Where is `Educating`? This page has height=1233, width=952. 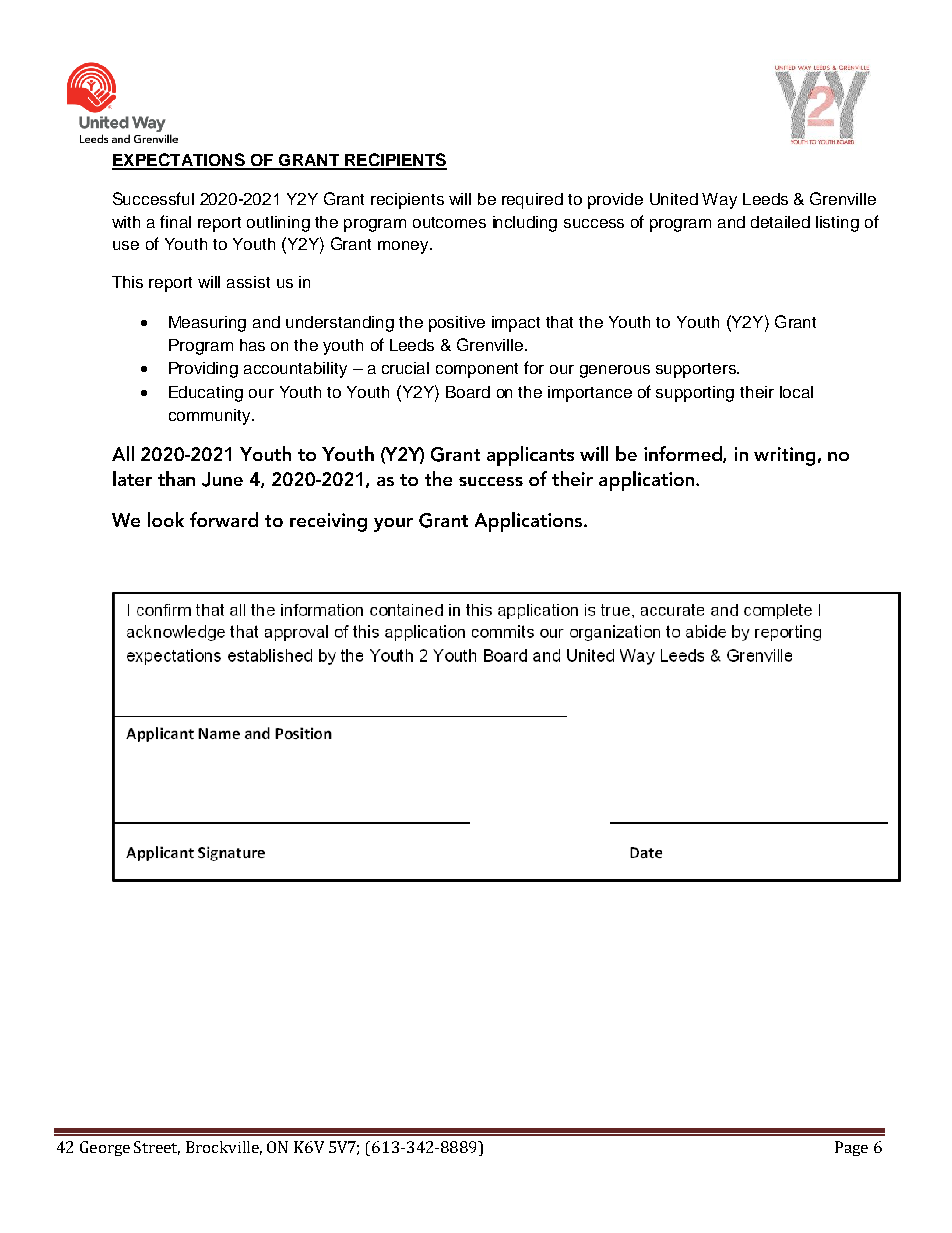
Educating is located at coordinates (206, 394).
